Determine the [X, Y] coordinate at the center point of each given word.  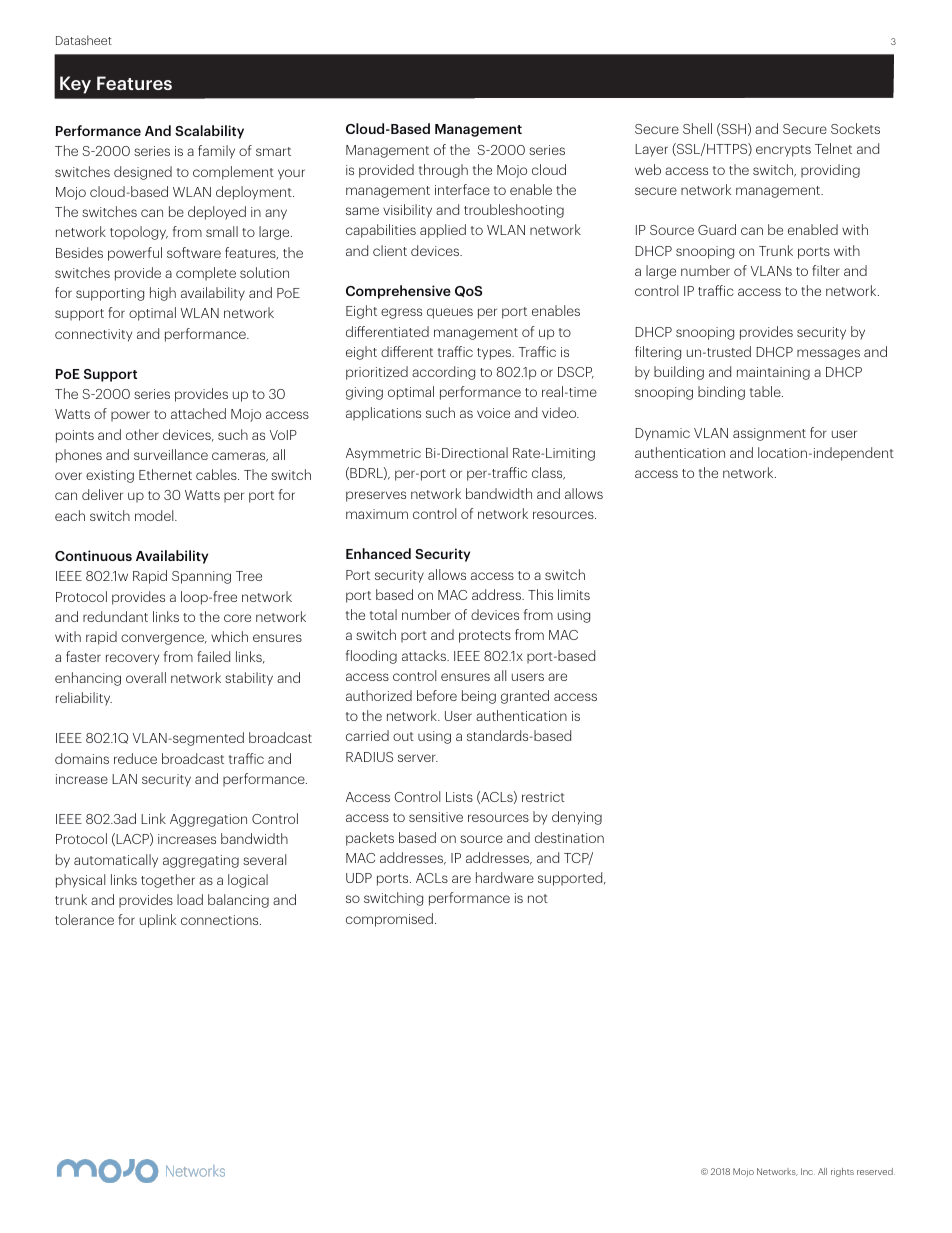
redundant [115, 616]
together [168, 881]
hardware [505, 877]
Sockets [855, 128]
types [495, 354]
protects [485, 637]
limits [574, 594]
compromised [389, 920]
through [443, 171]
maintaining [773, 373]
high [163, 294]
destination [569, 837]
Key [75, 85]
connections [221, 920]
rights [842, 1172]
